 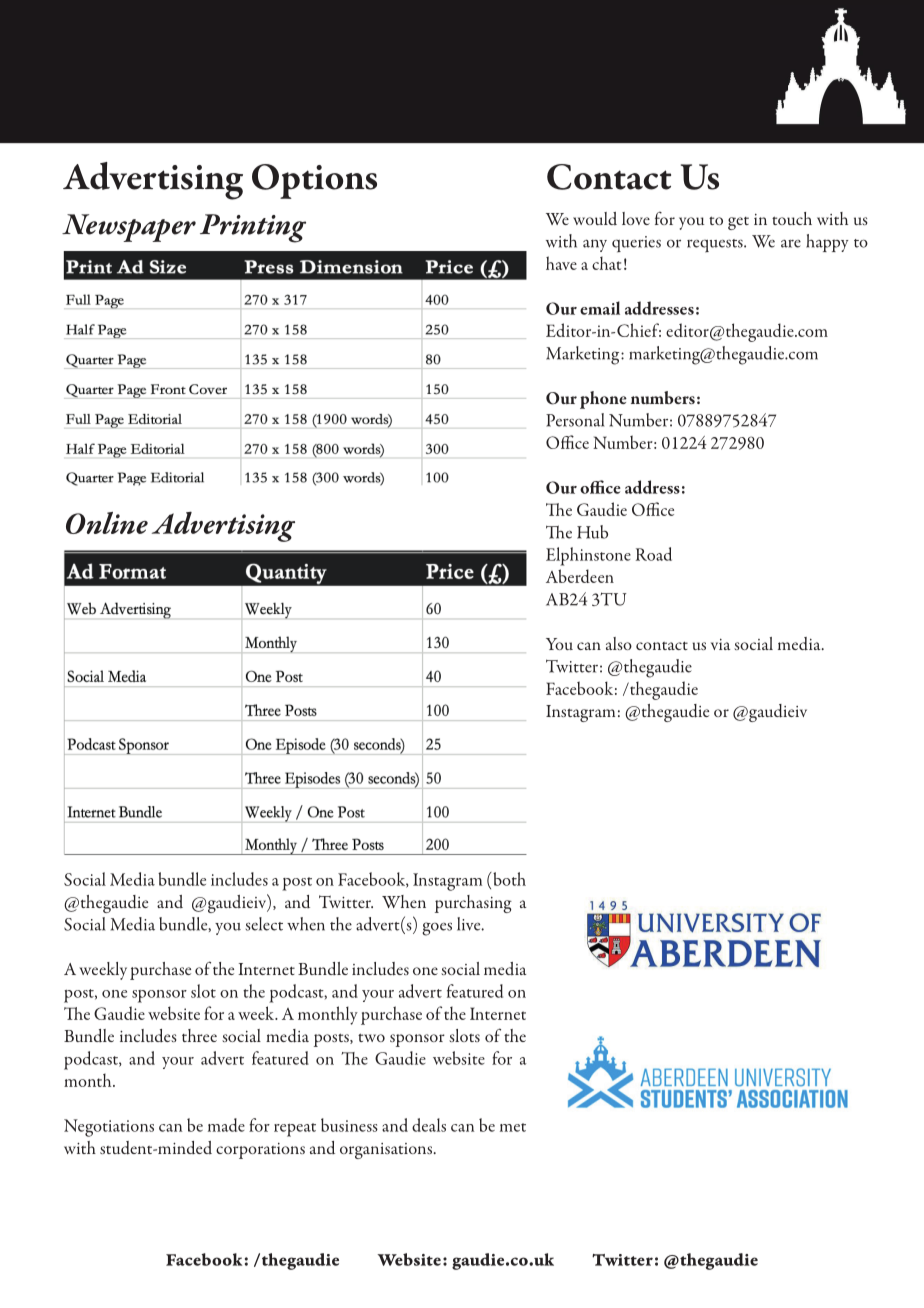 What do you see at coordinates (720, 644) in the page?
I see `via` at bounding box center [720, 644].
